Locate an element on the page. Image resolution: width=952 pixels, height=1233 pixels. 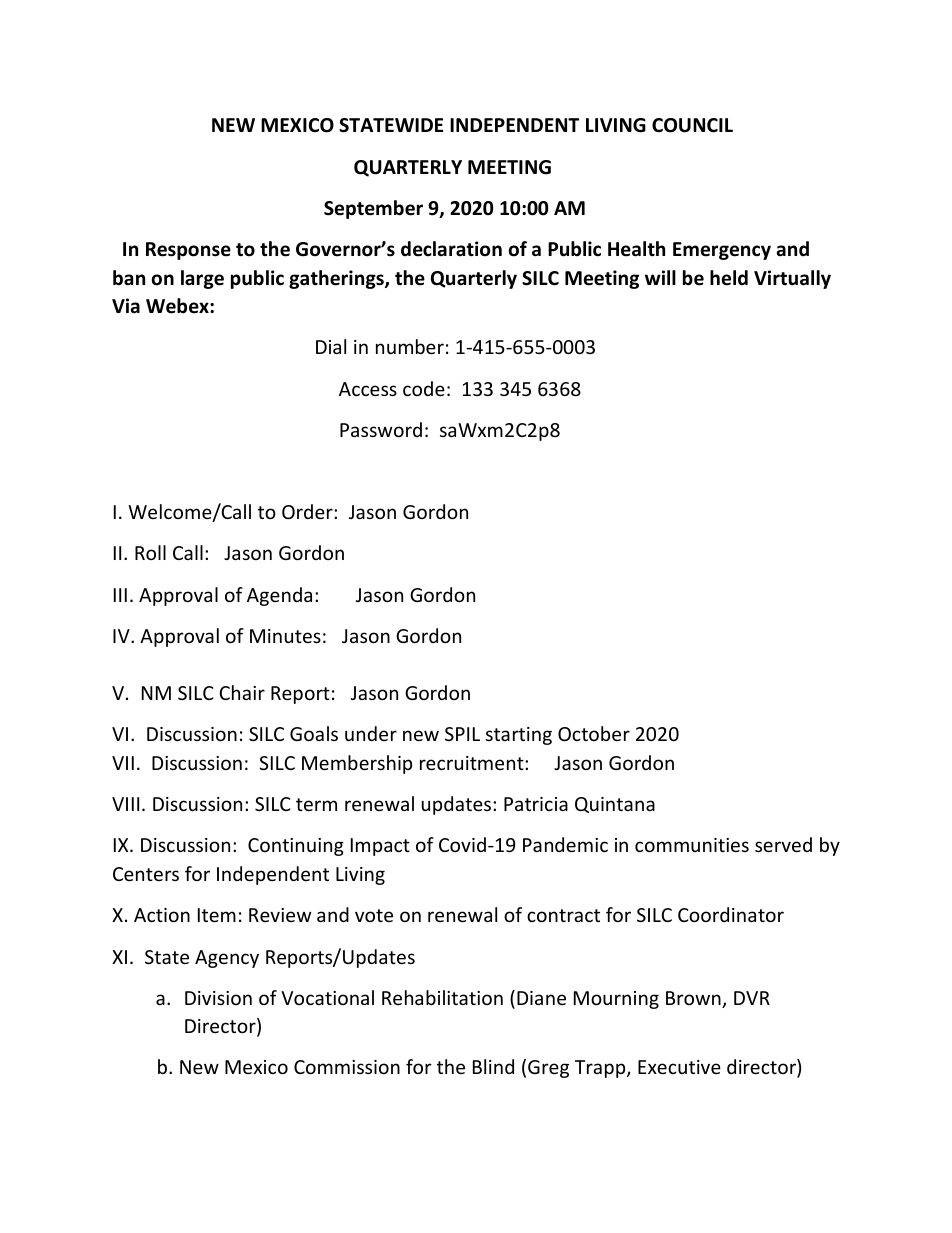
COUNCIL is located at coordinates (692, 125).
